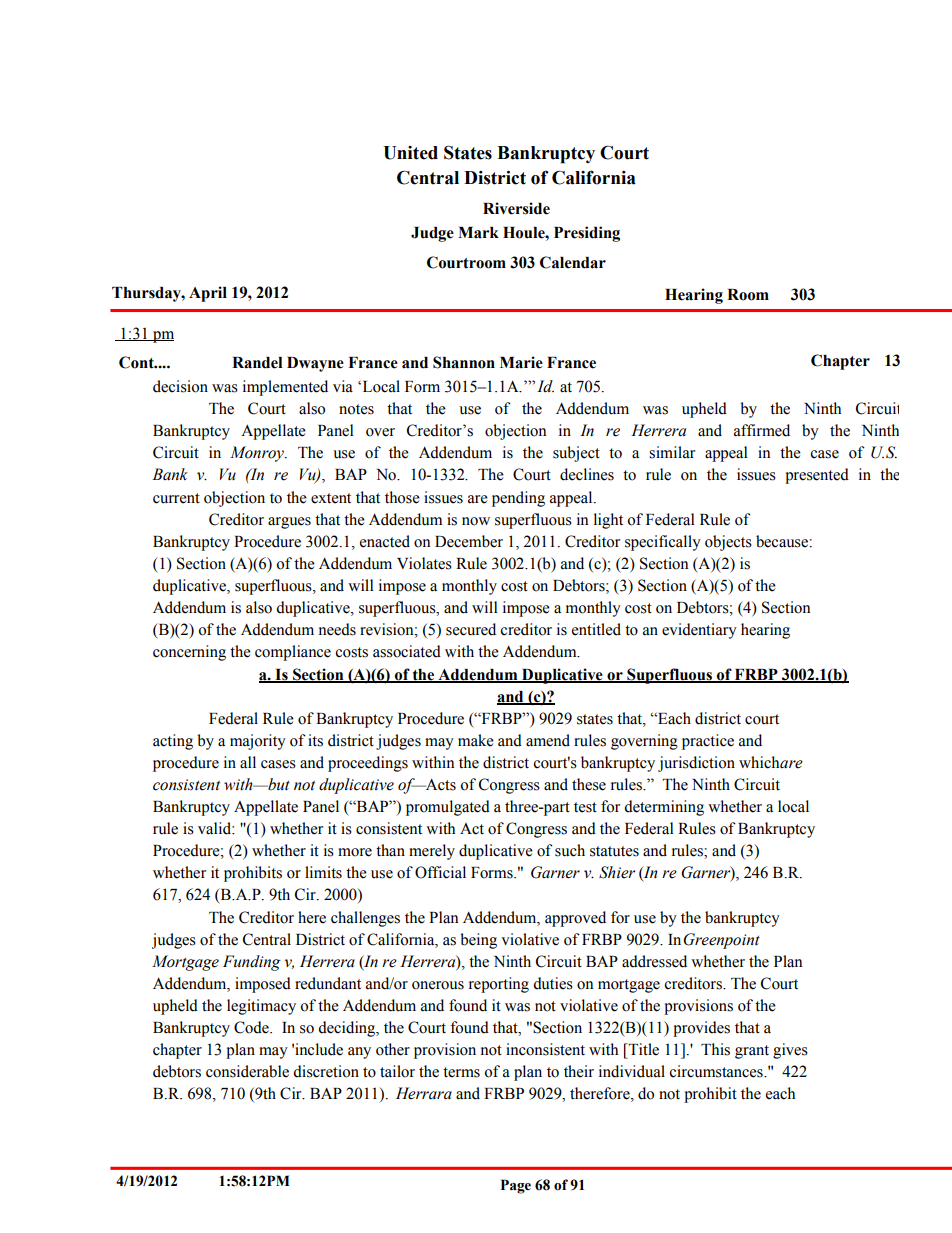  What do you see at coordinates (247, 1071) in the screenshot?
I see `considerable` at bounding box center [247, 1071].
